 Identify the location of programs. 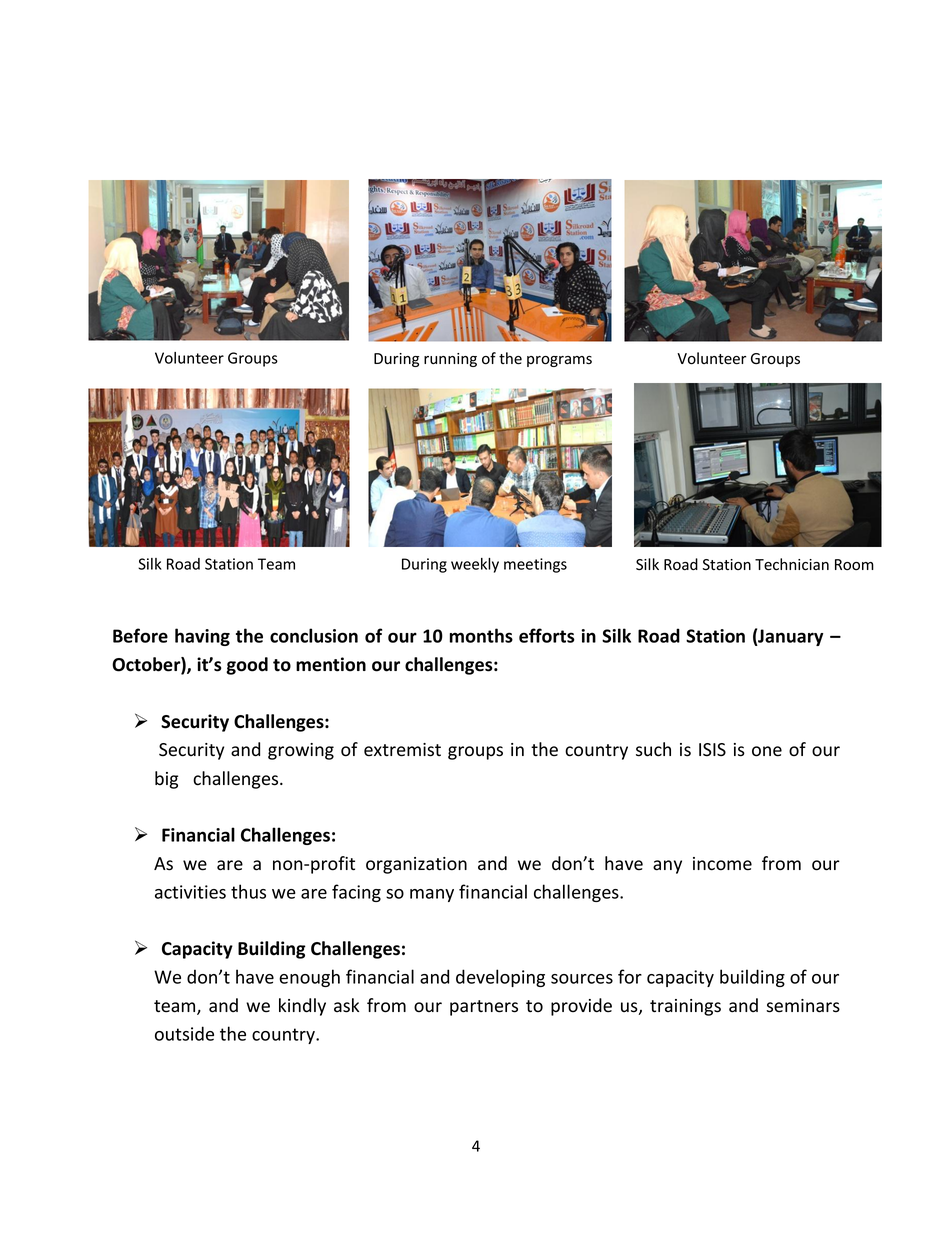
(559, 361).
